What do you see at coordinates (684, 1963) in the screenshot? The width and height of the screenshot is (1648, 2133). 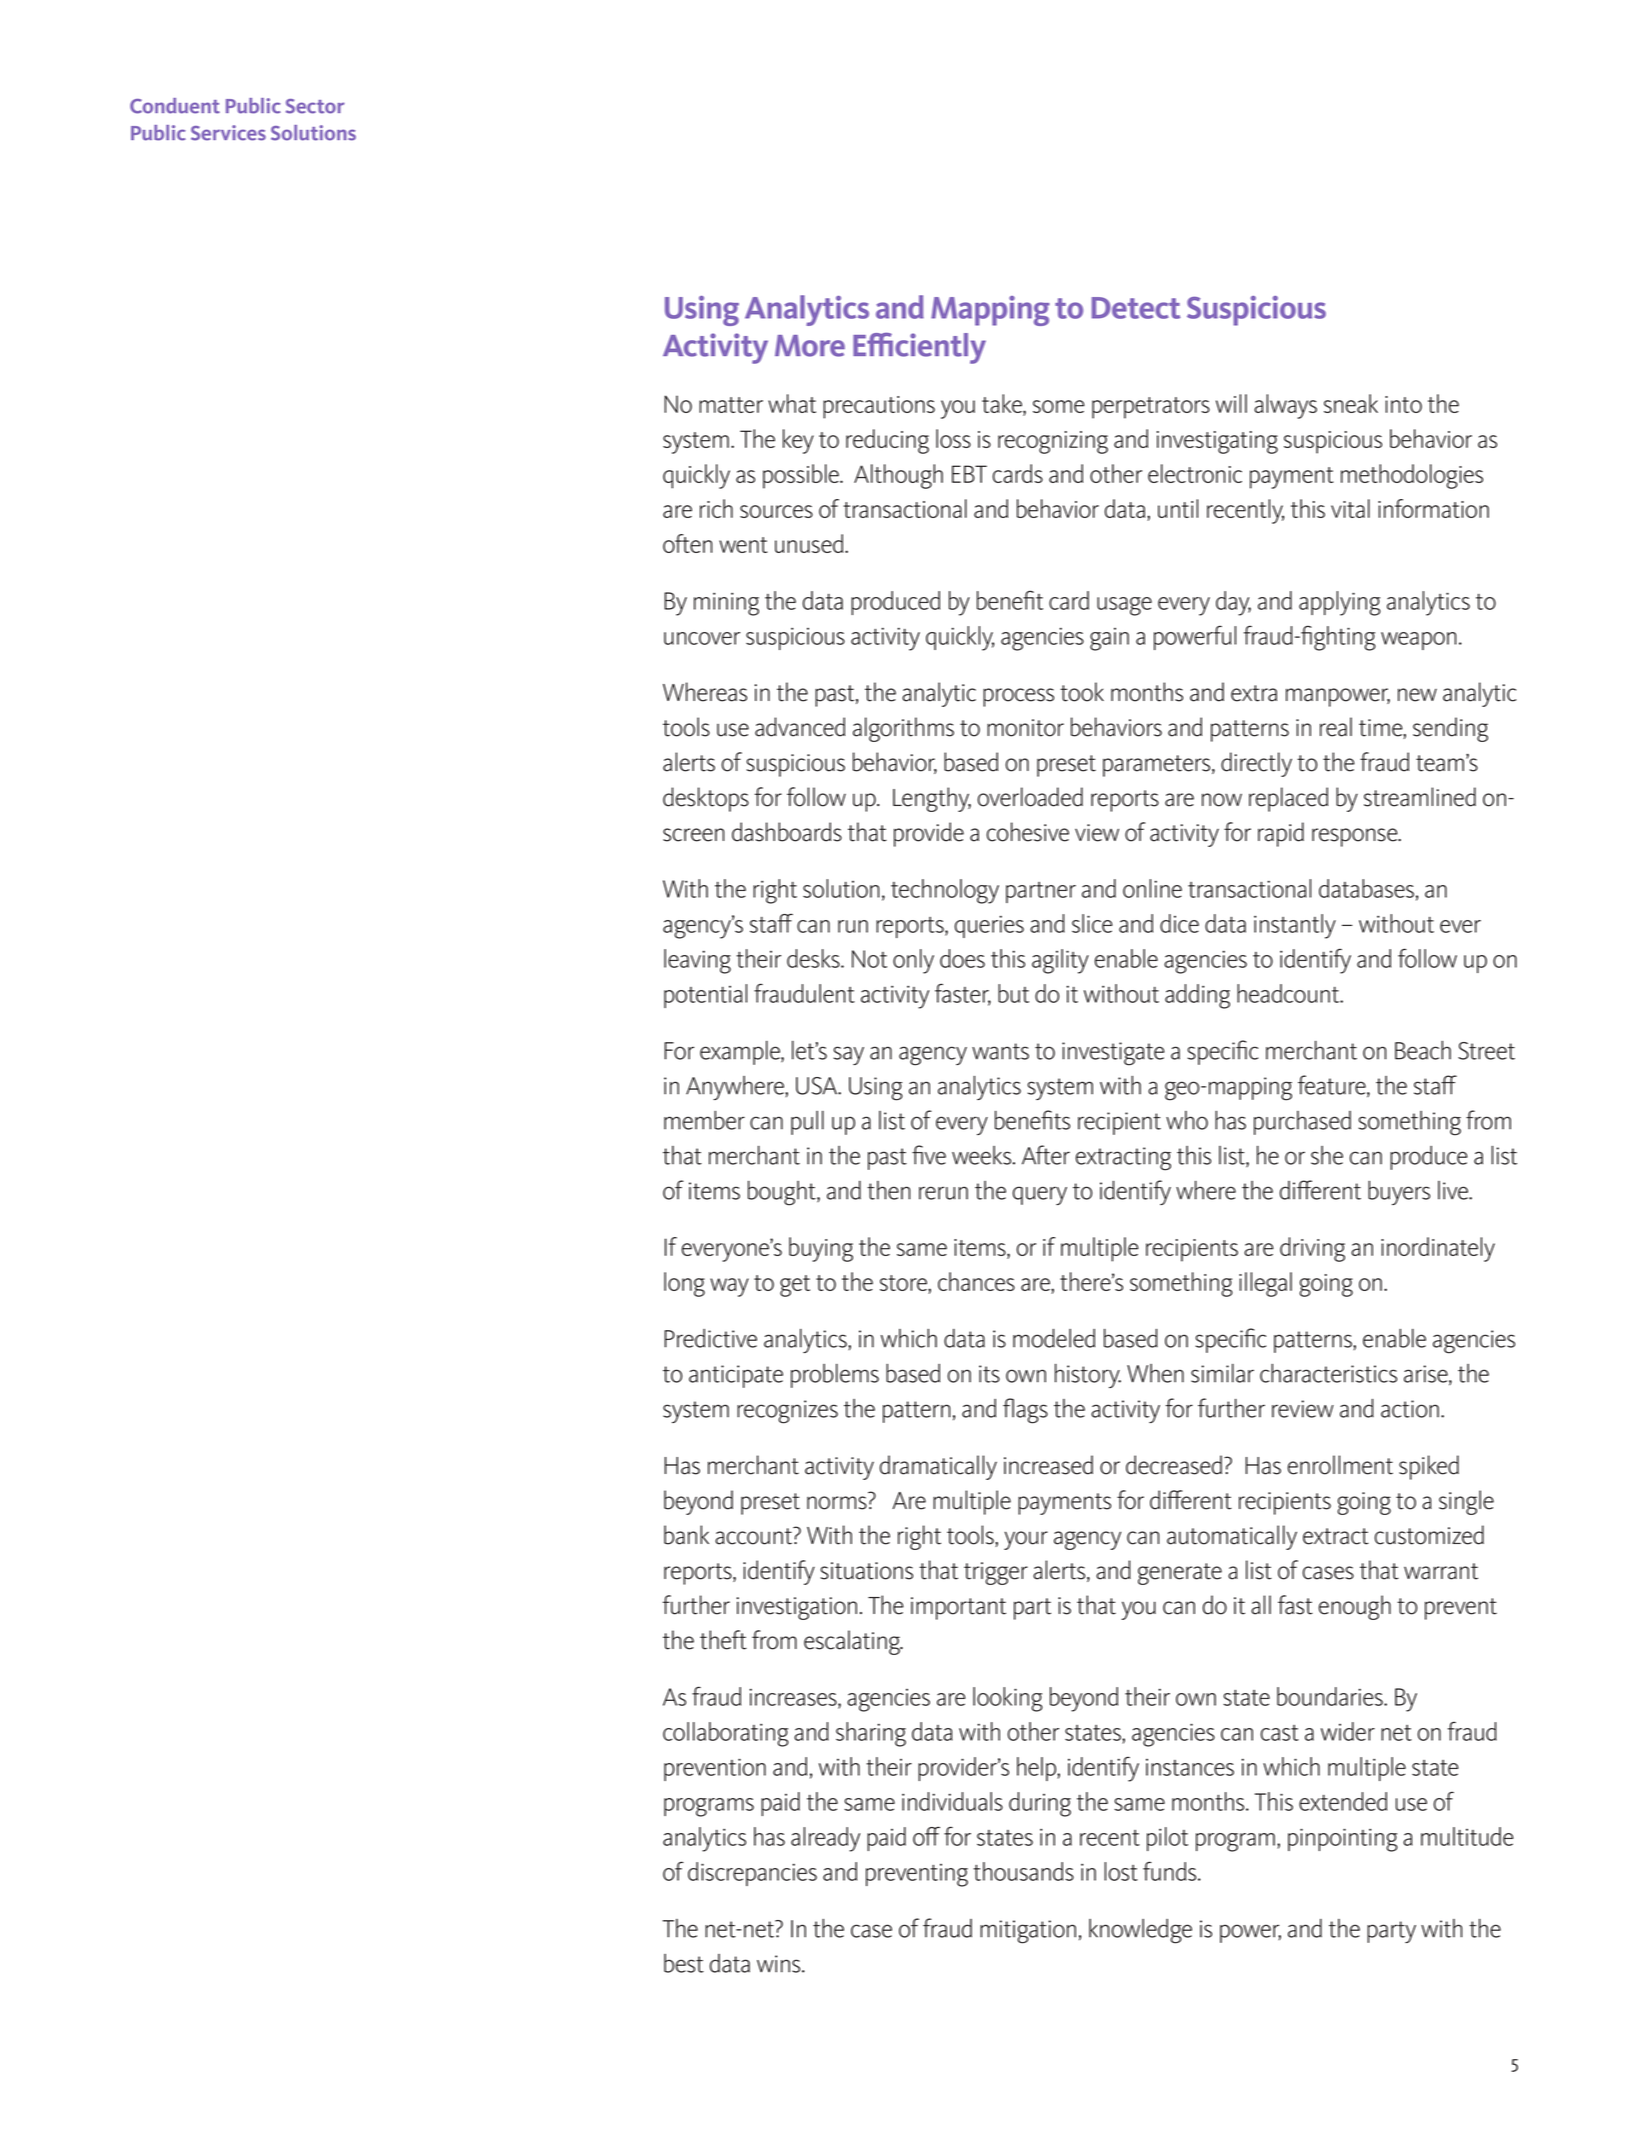 I see `best` at bounding box center [684, 1963].
